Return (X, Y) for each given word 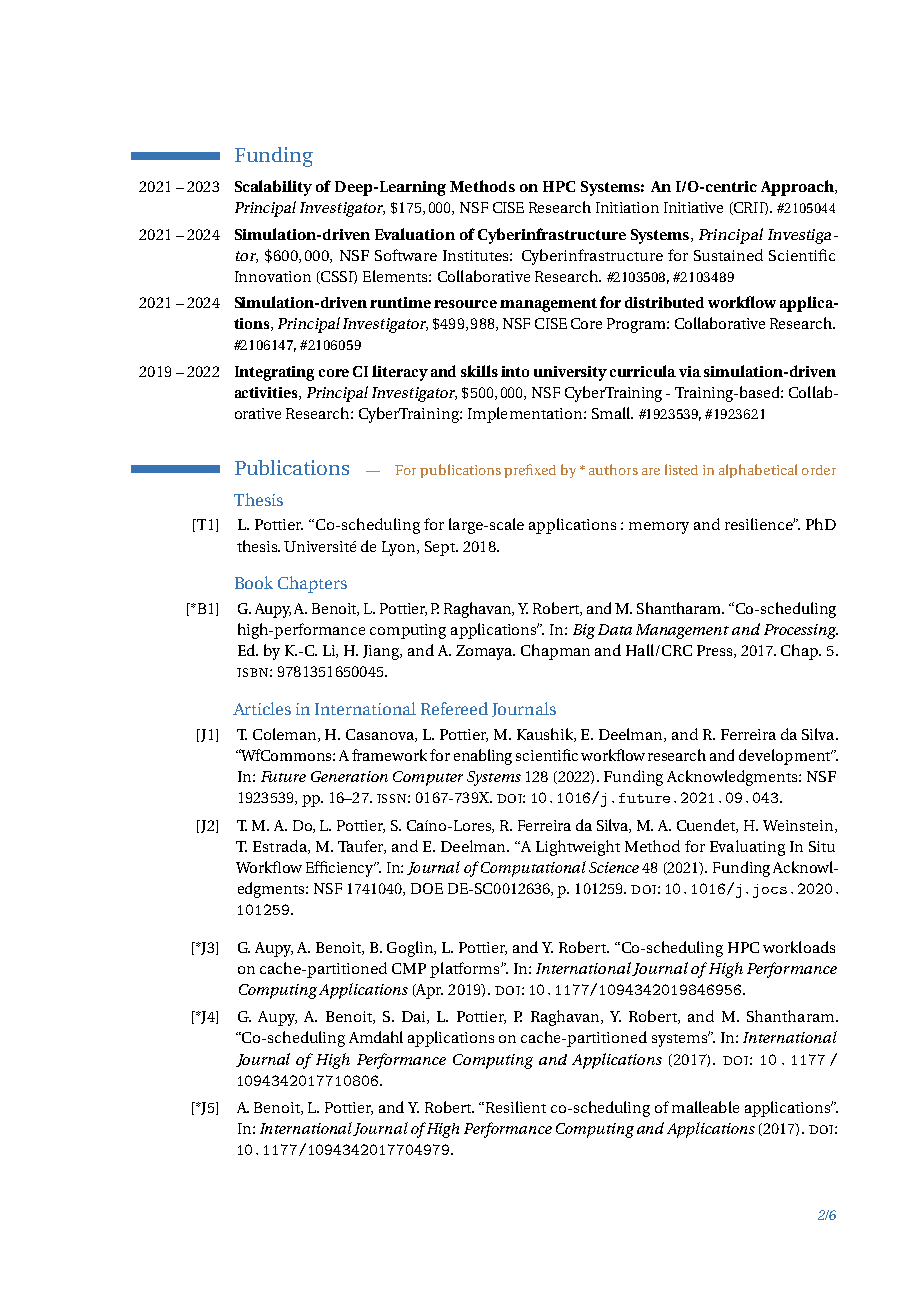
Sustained (728, 255)
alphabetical (758, 471)
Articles (262, 708)
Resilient (516, 1107)
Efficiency (341, 869)
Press (716, 651)
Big (584, 631)
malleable (705, 1107)
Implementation (526, 415)
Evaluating (747, 848)
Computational (532, 869)
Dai (415, 1017)
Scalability (273, 188)
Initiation (627, 207)
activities (267, 393)
